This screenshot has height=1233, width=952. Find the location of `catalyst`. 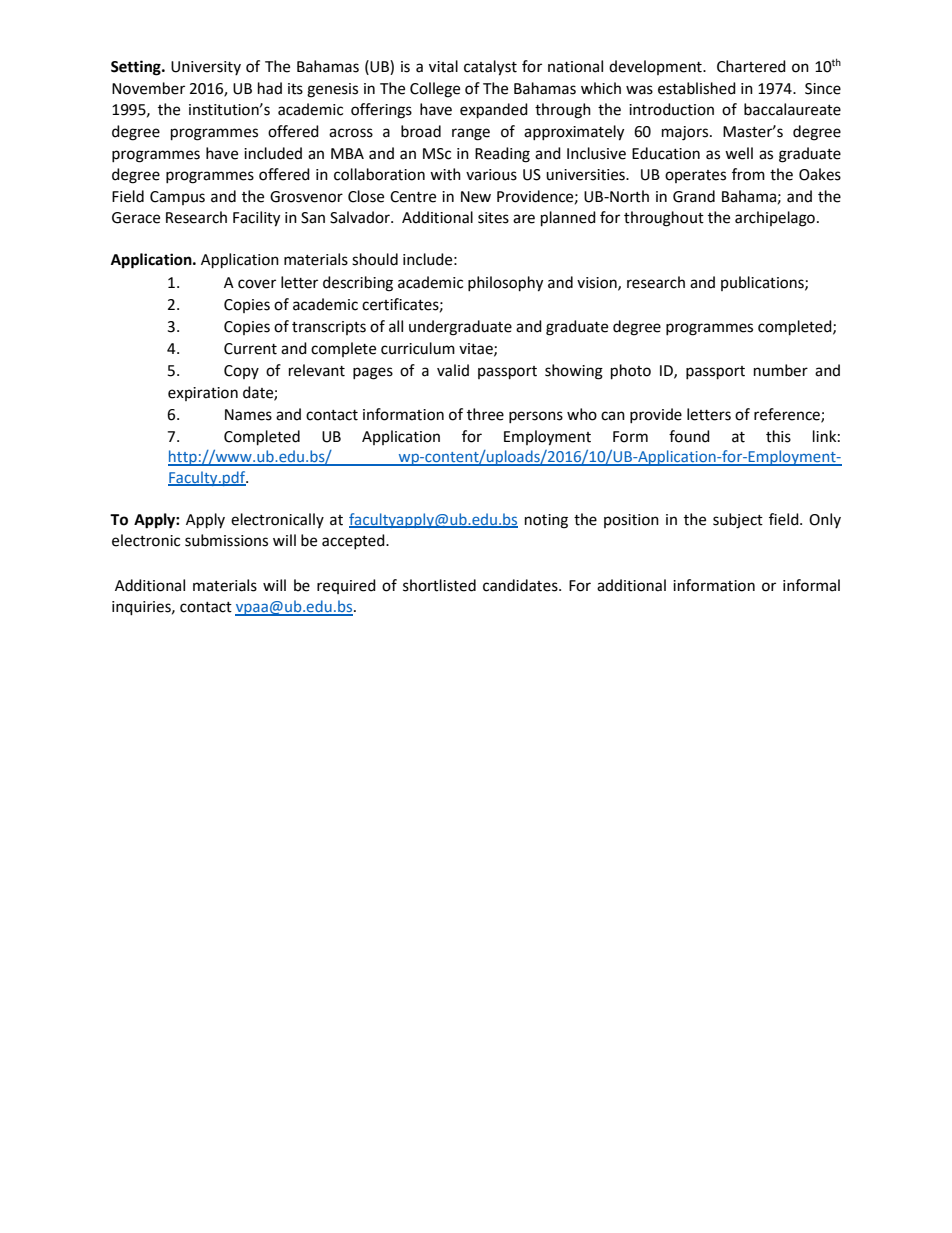

catalyst is located at coordinates (490, 68).
